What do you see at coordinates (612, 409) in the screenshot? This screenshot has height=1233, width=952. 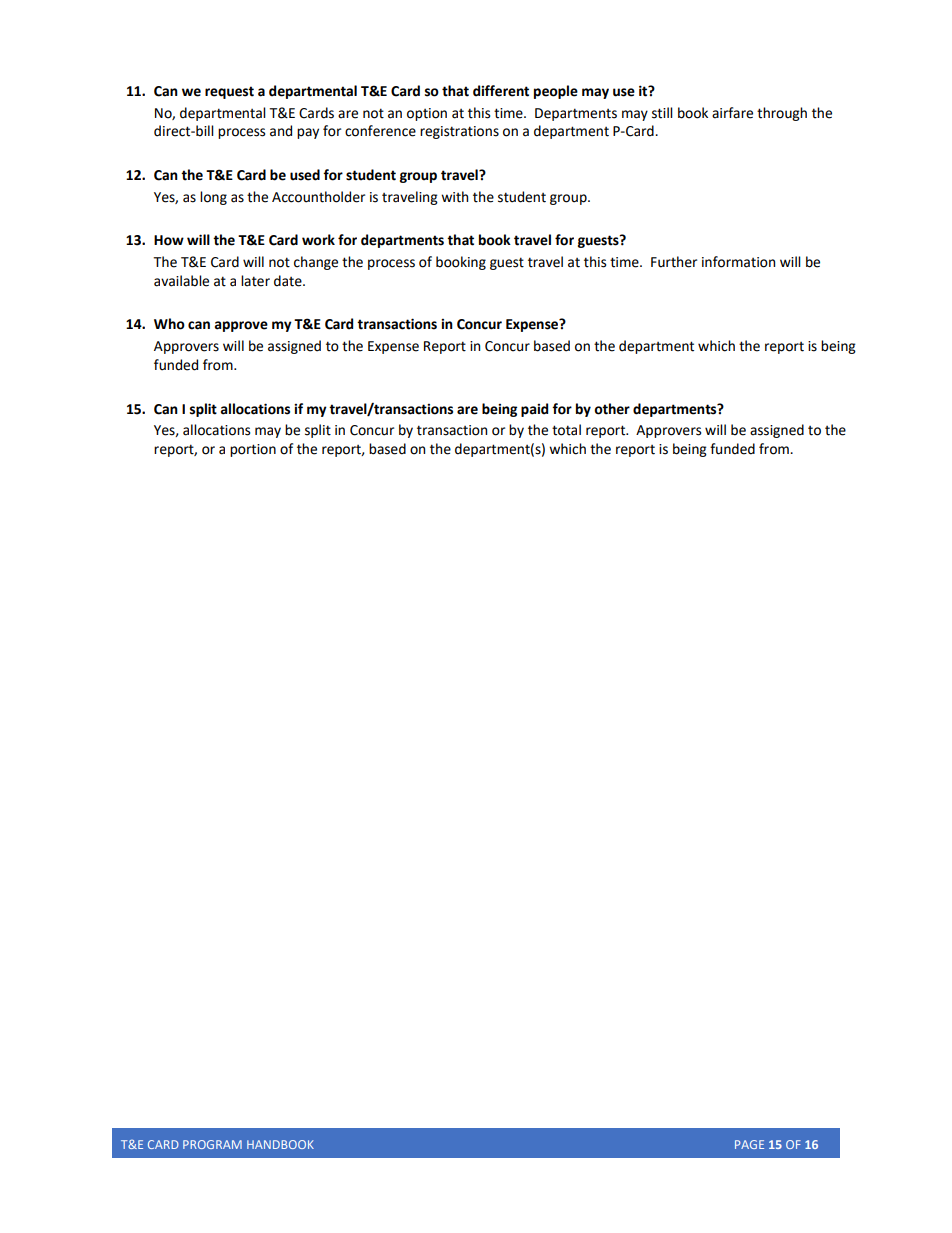 I see `other` at bounding box center [612, 409].
